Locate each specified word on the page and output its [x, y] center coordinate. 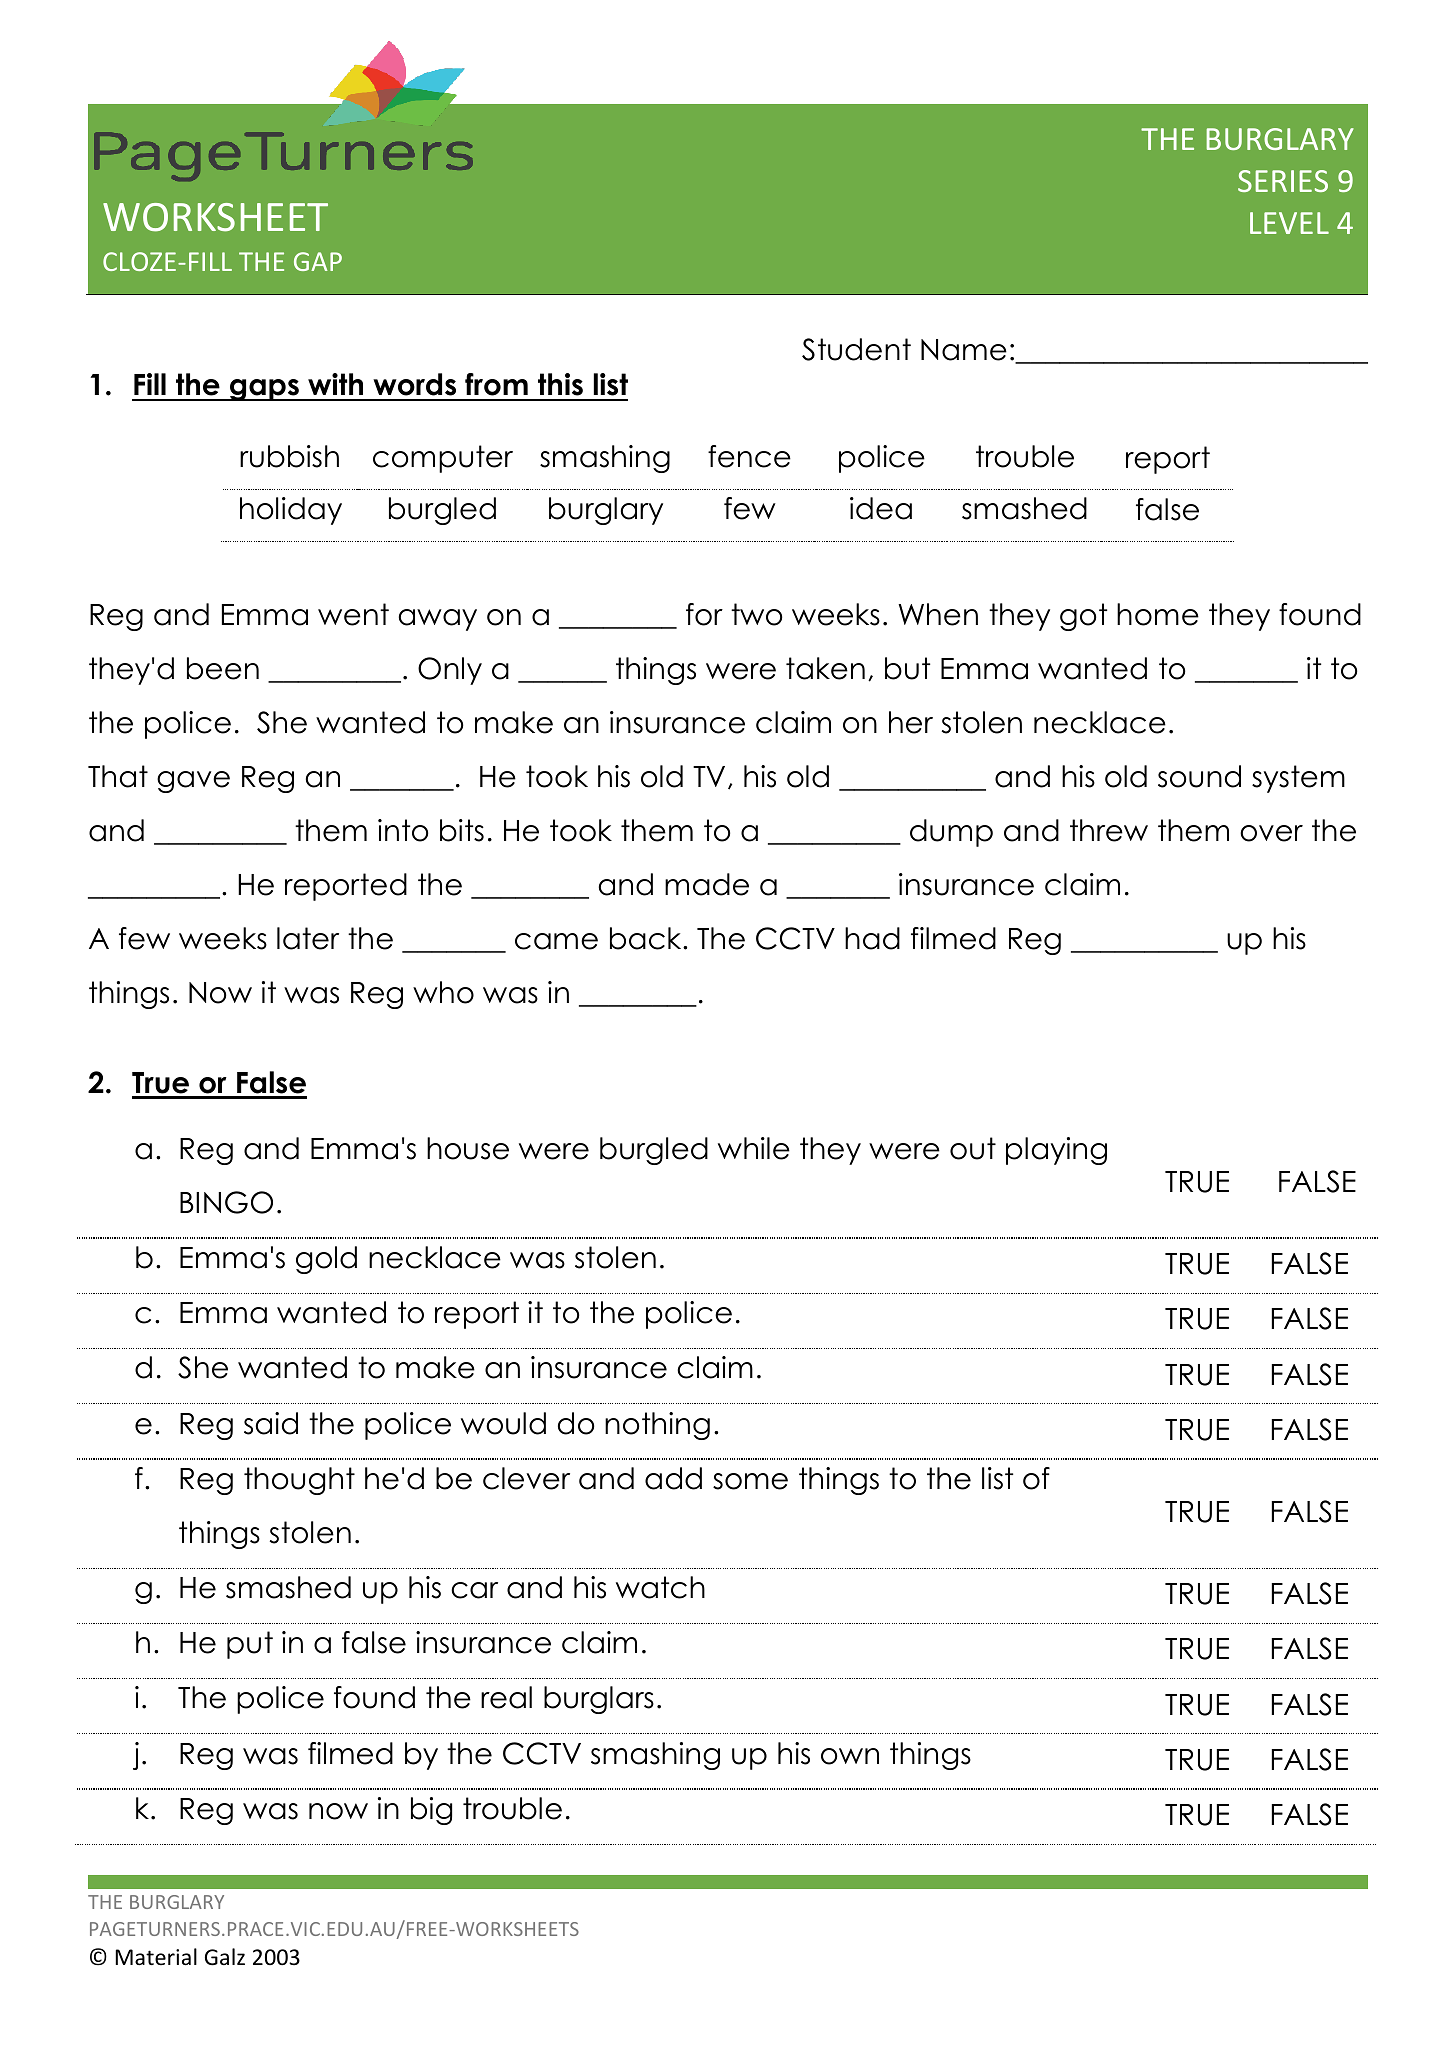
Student [856, 349]
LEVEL [1289, 223]
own [850, 1756]
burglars [599, 1700]
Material [156, 1956]
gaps [264, 390]
